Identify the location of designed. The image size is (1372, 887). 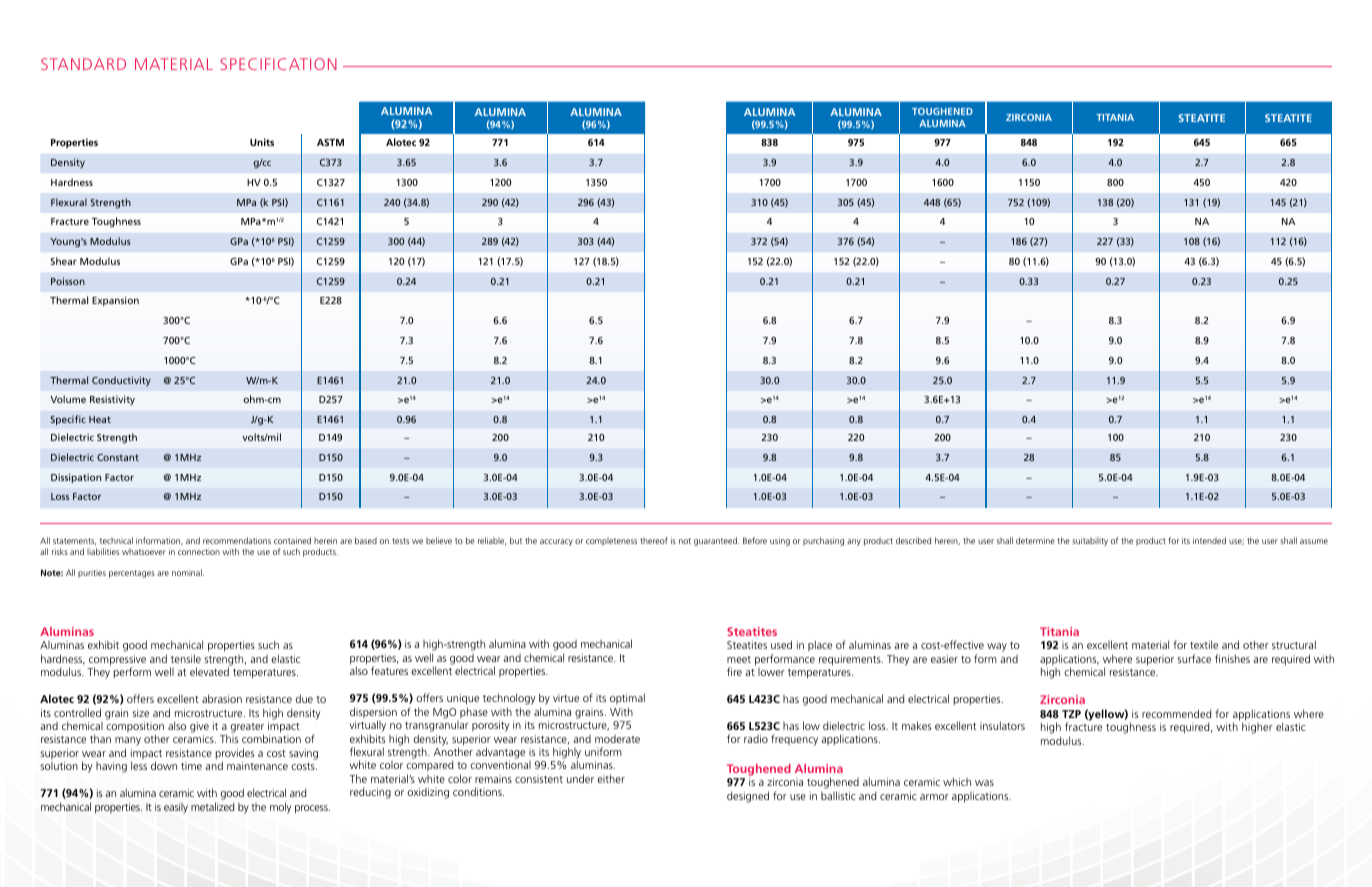
(748, 797).
